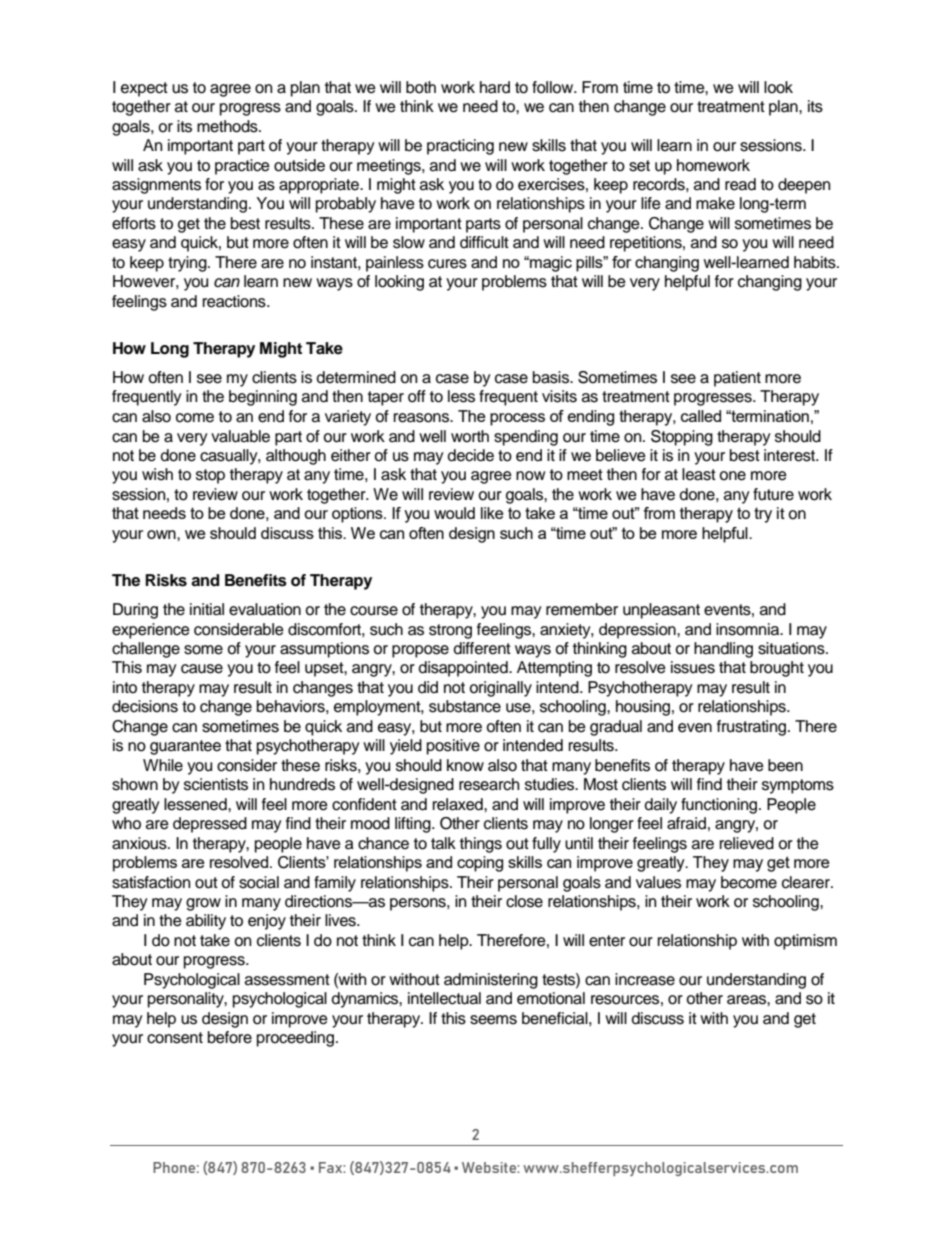 The height and width of the screenshot is (1233, 952). Describe the element at coordinates (228, 126) in the screenshot. I see `methods` at that location.
